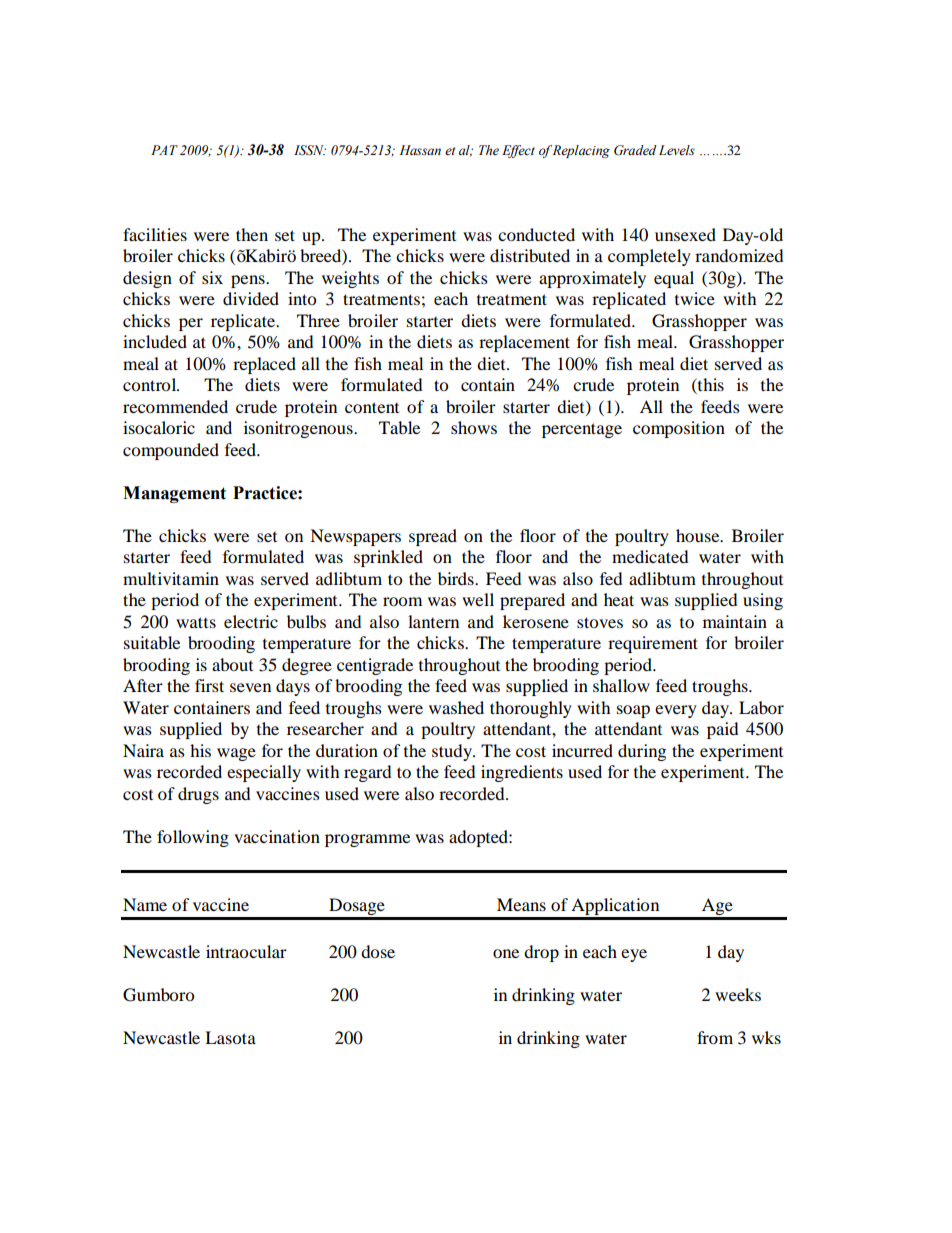  I want to click on intraocular, so click(246, 951).
